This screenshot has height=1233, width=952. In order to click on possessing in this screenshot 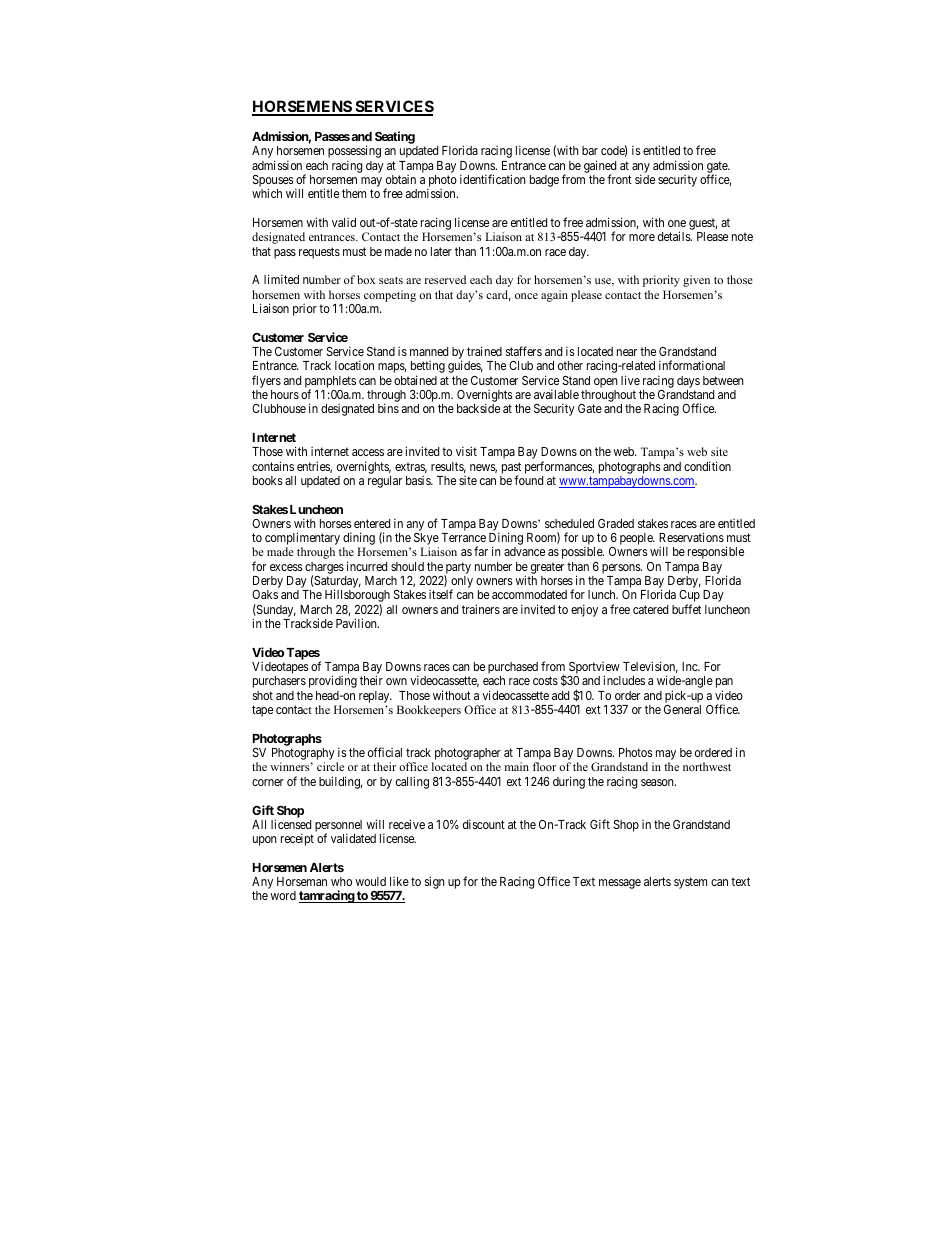, I will do `click(354, 153)`.
